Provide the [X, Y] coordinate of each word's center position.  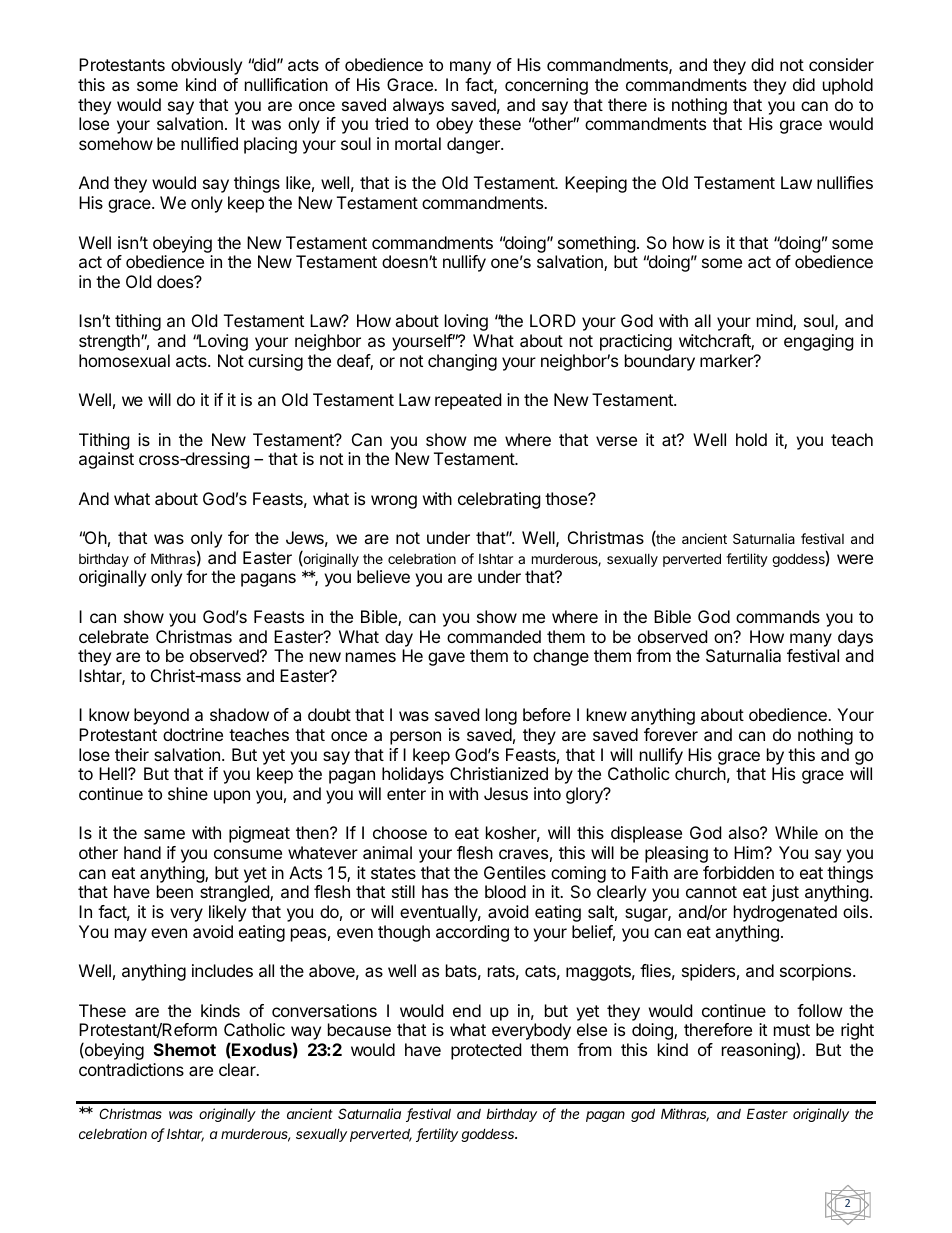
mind [775, 322]
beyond [161, 716]
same [164, 834]
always [418, 106]
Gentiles [515, 872]
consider [841, 64]
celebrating [499, 500]
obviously [206, 66]
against [106, 460]
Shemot [185, 1049]
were [855, 559]
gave [446, 659]
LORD [553, 320]
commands [778, 616]
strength [110, 342]
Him [749, 852]
